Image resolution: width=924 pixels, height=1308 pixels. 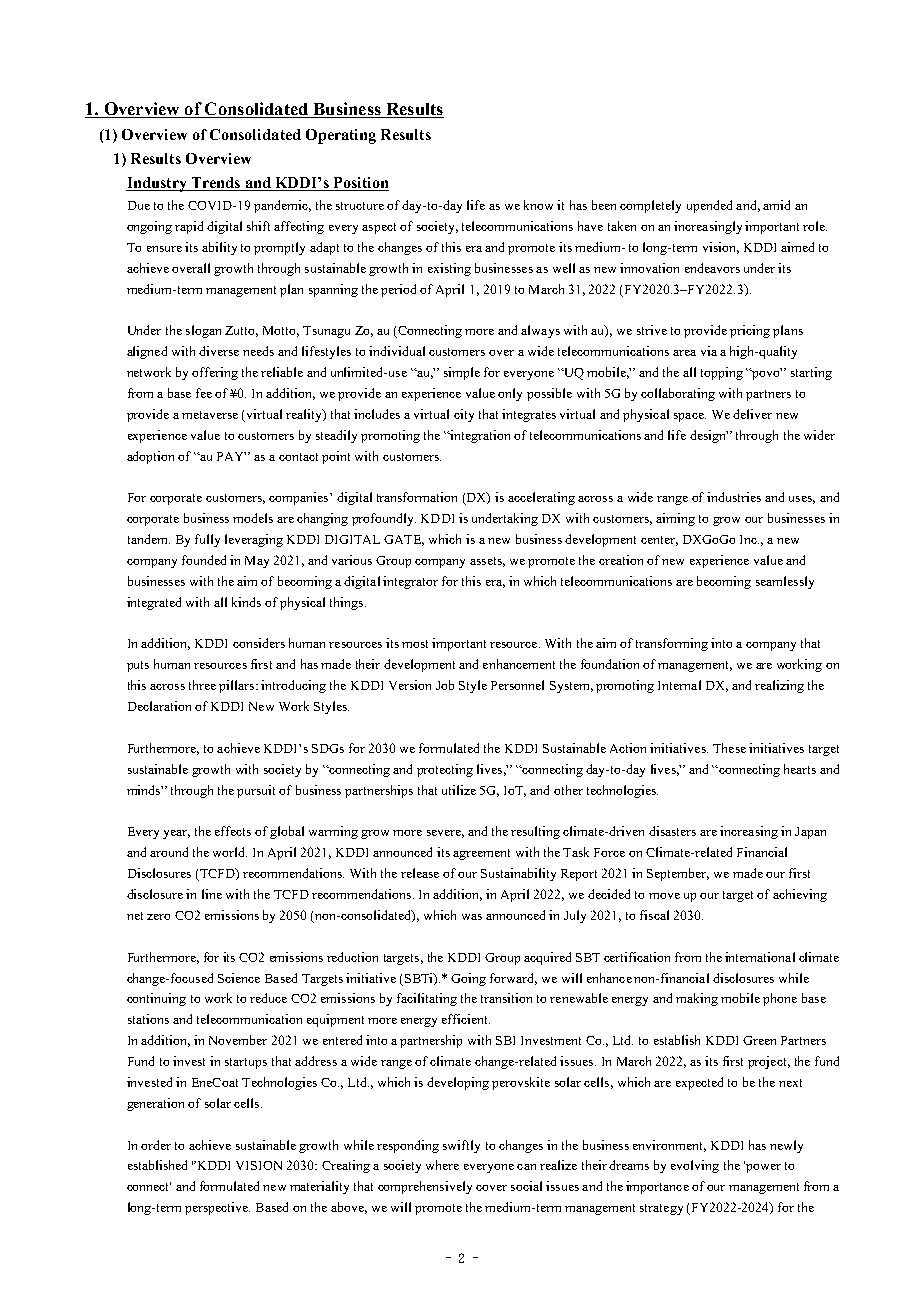 What do you see at coordinates (779, 686) in the image?
I see `realizing` at bounding box center [779, 686].
